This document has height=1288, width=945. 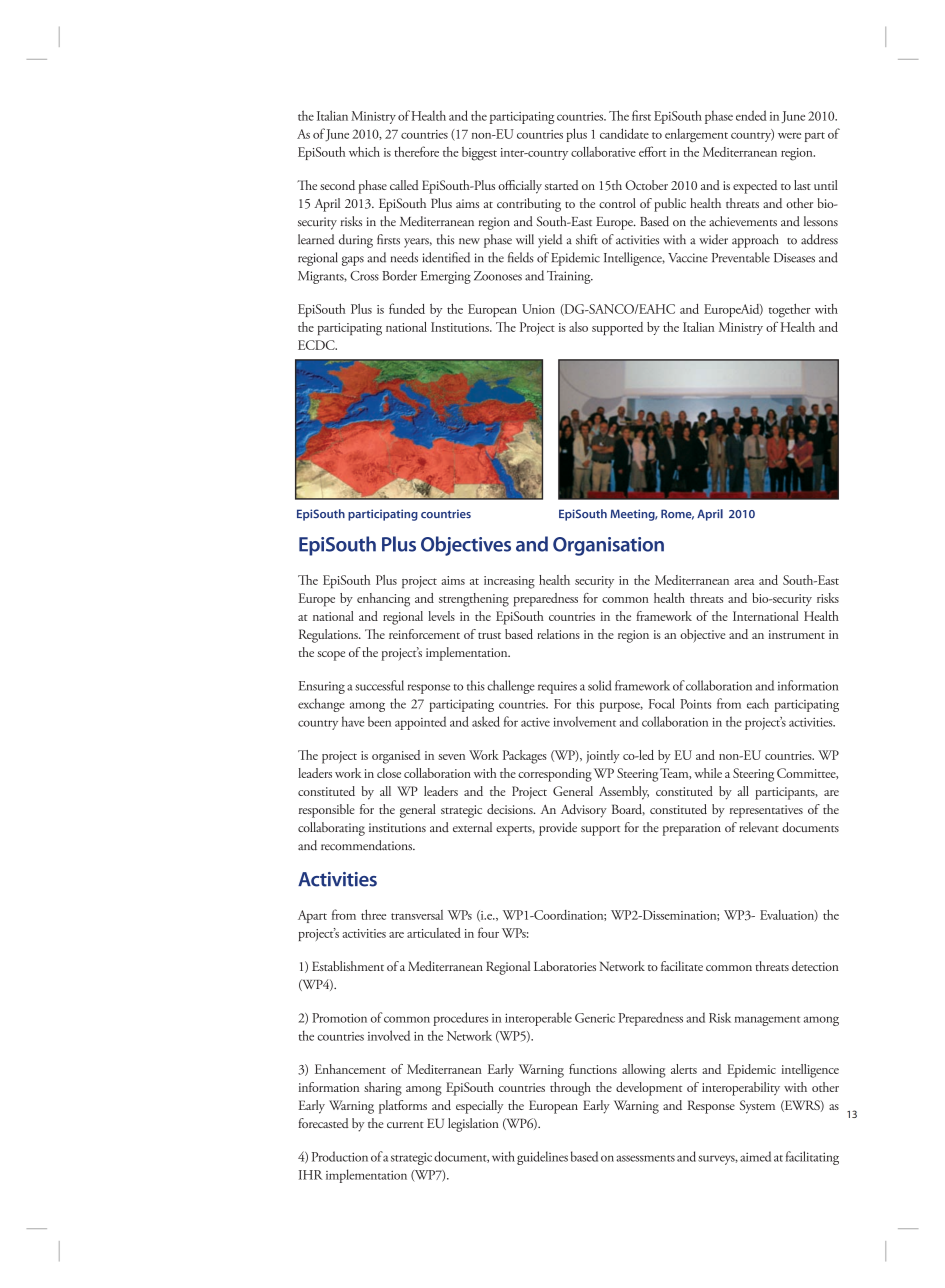 I want to click on successful, so click(x=379, y=685).
